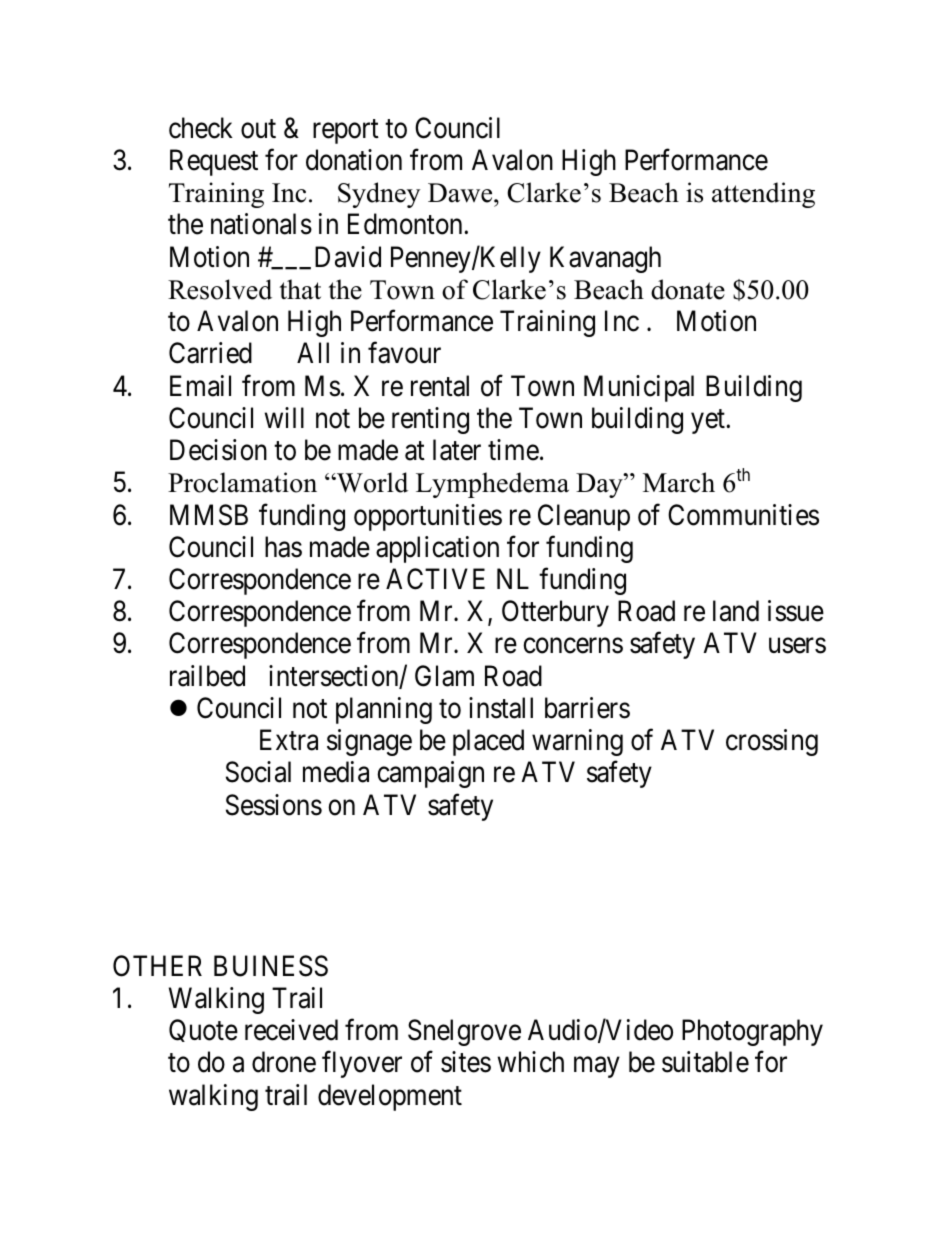 Image resolution: width=952 pixels, height=1233 pixels. I want to click on attending, so click(763, 195).
